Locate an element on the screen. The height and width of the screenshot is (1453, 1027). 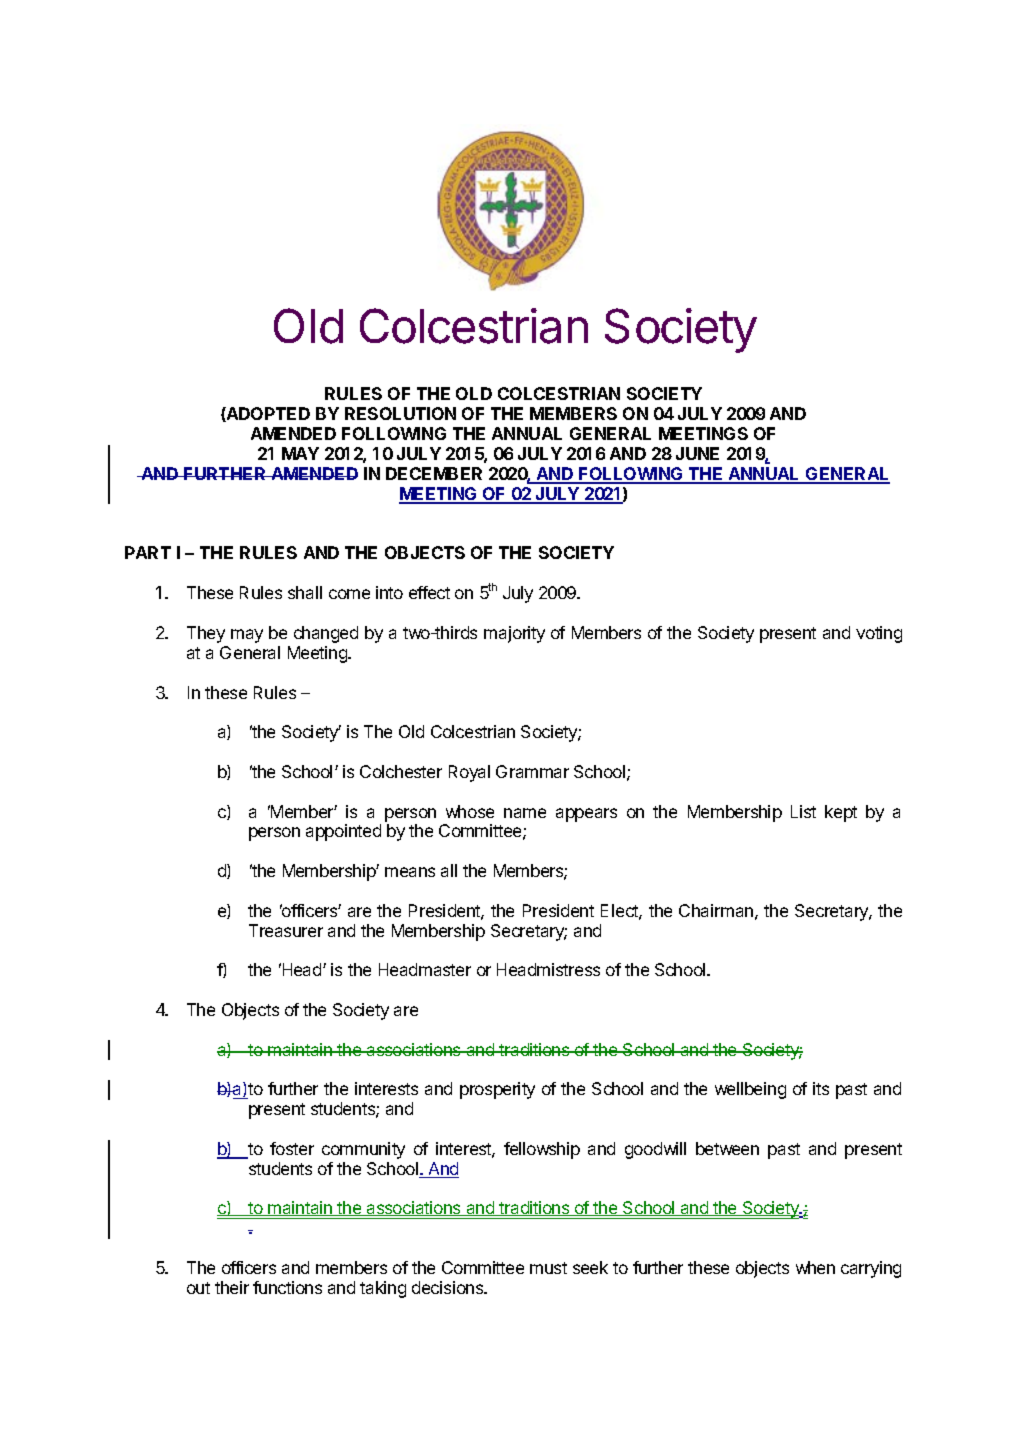
their is located at coordinates (232, 1287).
